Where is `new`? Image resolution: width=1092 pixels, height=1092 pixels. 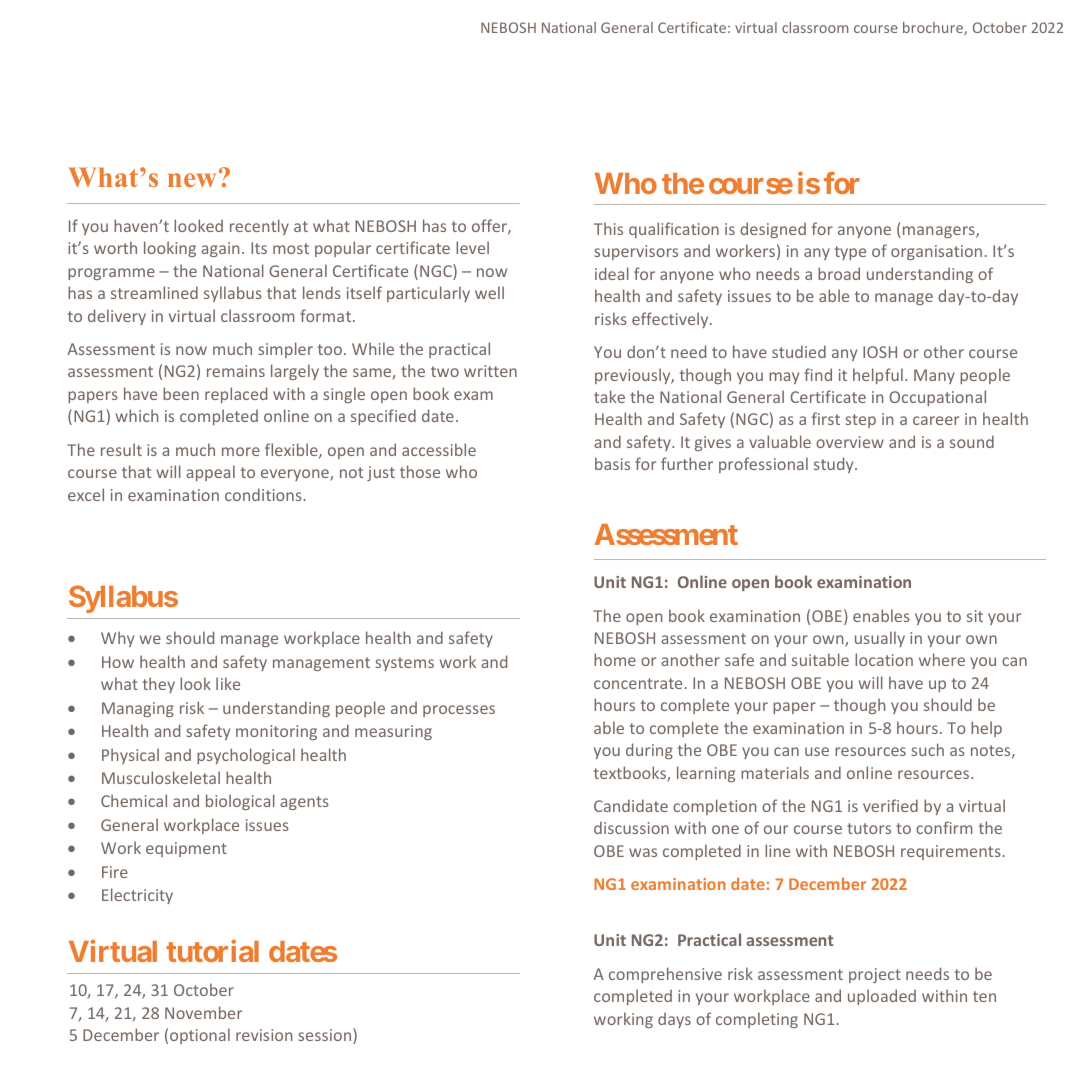 new is located at coordinates (192, 180).
